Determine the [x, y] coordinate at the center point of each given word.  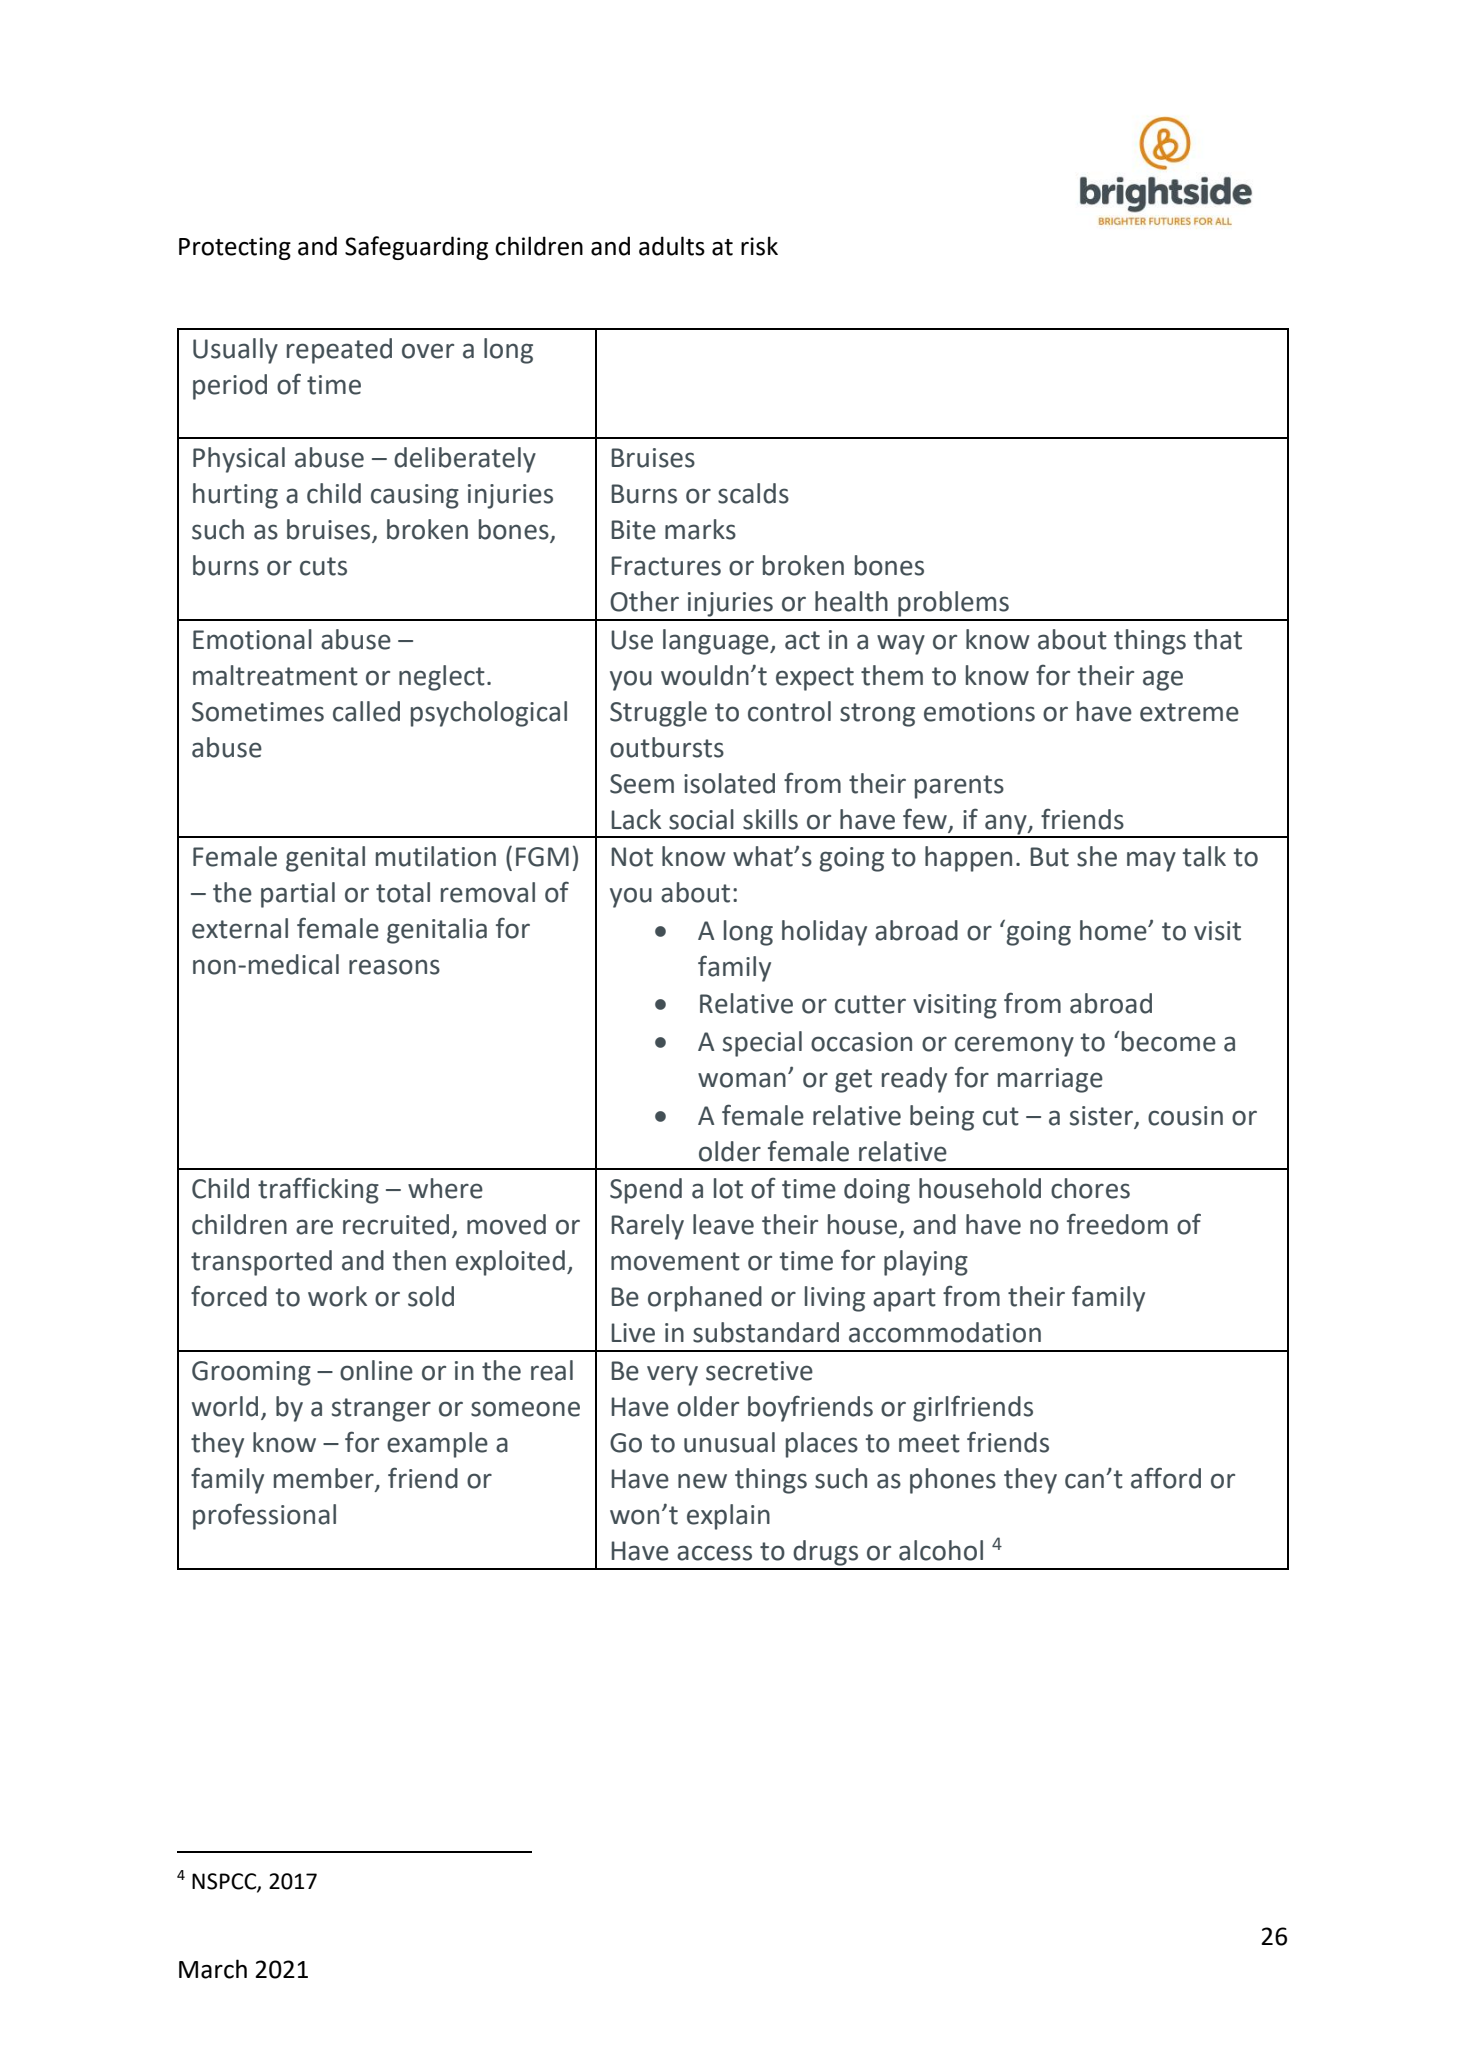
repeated [339, 351]
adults [672, 246]
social [701, 819]
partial [298, 895]
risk [759, 246]
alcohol [941, 1550]
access [714, 1553]
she [1097, 856]
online [376, 1370]
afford [1166, 1478]
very [672, 1375]
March [213, 1969]
